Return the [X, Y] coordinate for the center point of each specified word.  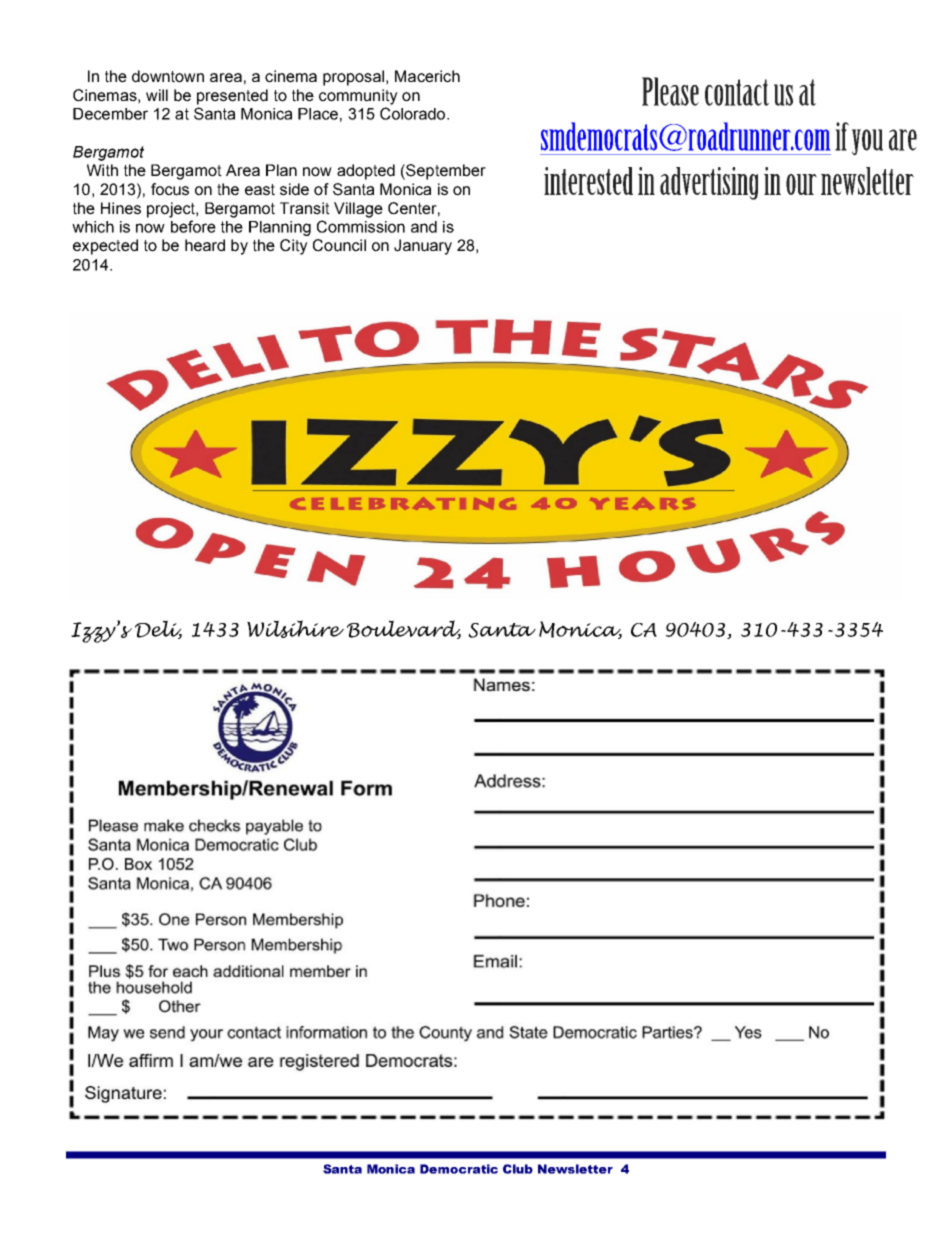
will [157, 95]
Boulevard [404, 629]
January [423, 247]
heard [205, 245]
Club [518, 1169]
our [801, 184]
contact [737, 92]
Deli [158, 629]
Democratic [459, 1169]
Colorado [414, 113]
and [424, 227]
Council [339, 245]
